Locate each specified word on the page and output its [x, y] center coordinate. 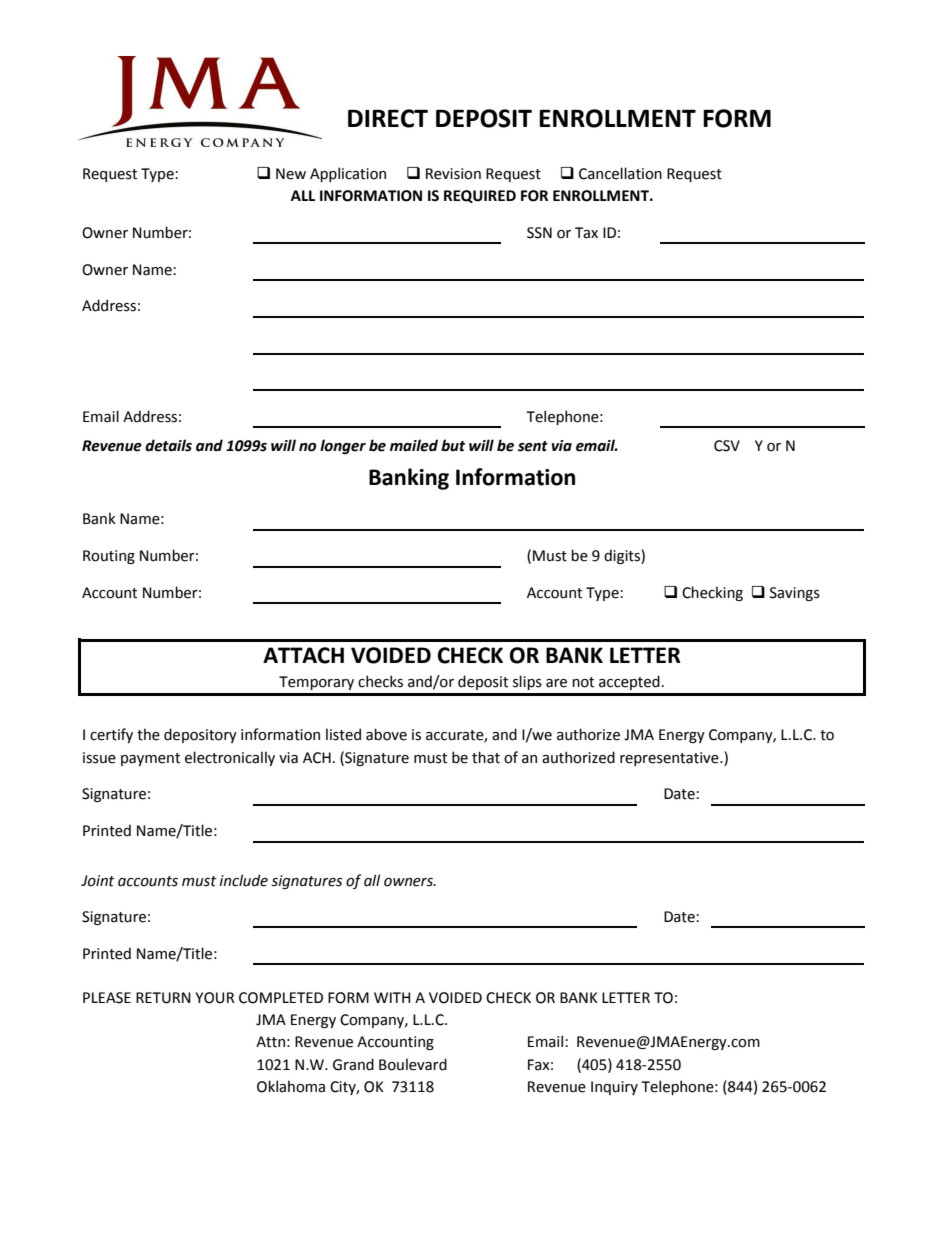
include [244, 880]
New [291, 174]
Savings [795, 594]
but [453, 445]
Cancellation [620, 173]
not [583, 682]
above [386, 734]
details [168, 445]
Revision [453, 174]
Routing [109, 557]
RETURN [163, 998]
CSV [727, 446]
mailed [414, 445]
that [486, 757]
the [148, 734]
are [556, 683]
